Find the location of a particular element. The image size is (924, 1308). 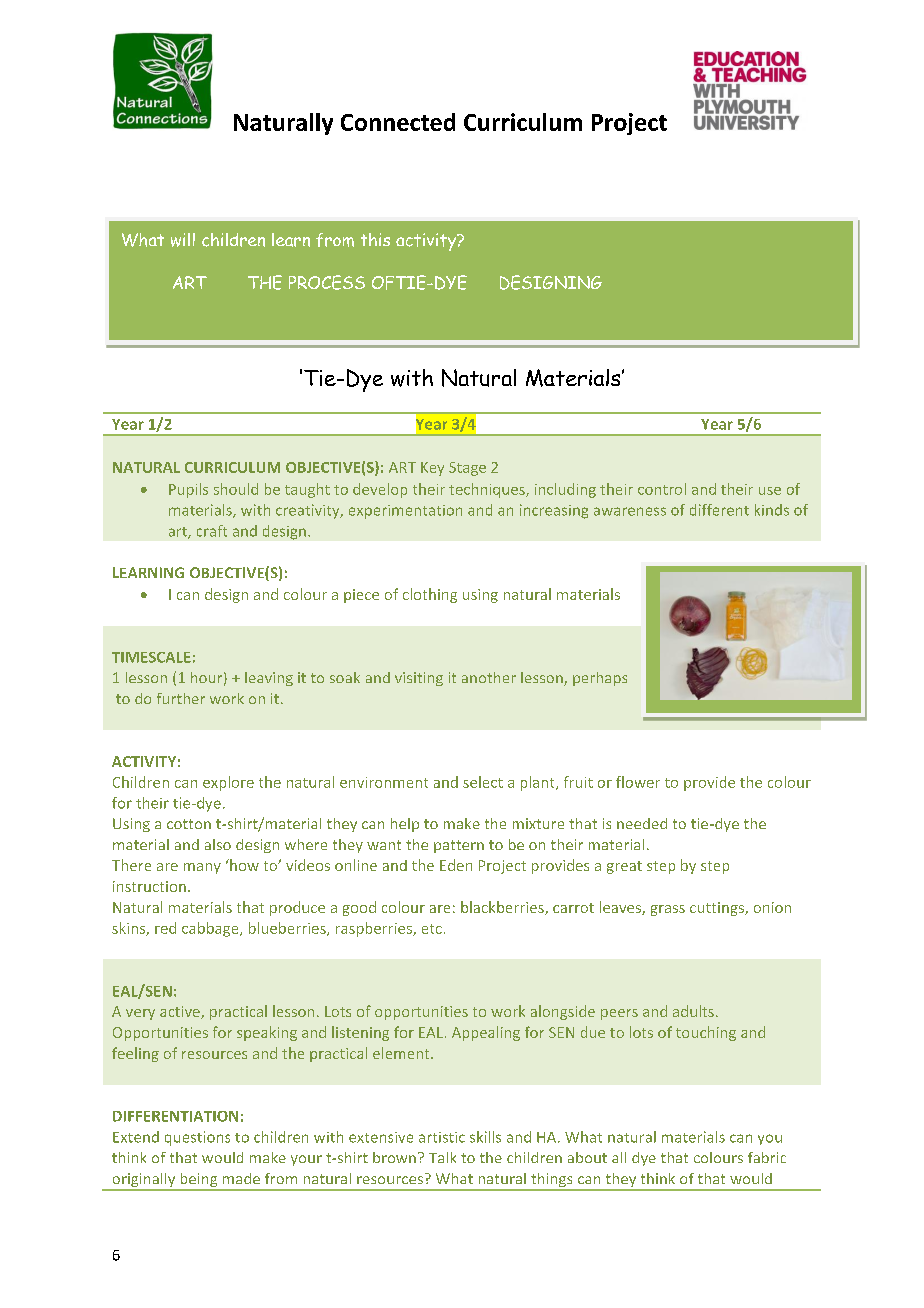

Connected is located at coordinates (398, 122).
